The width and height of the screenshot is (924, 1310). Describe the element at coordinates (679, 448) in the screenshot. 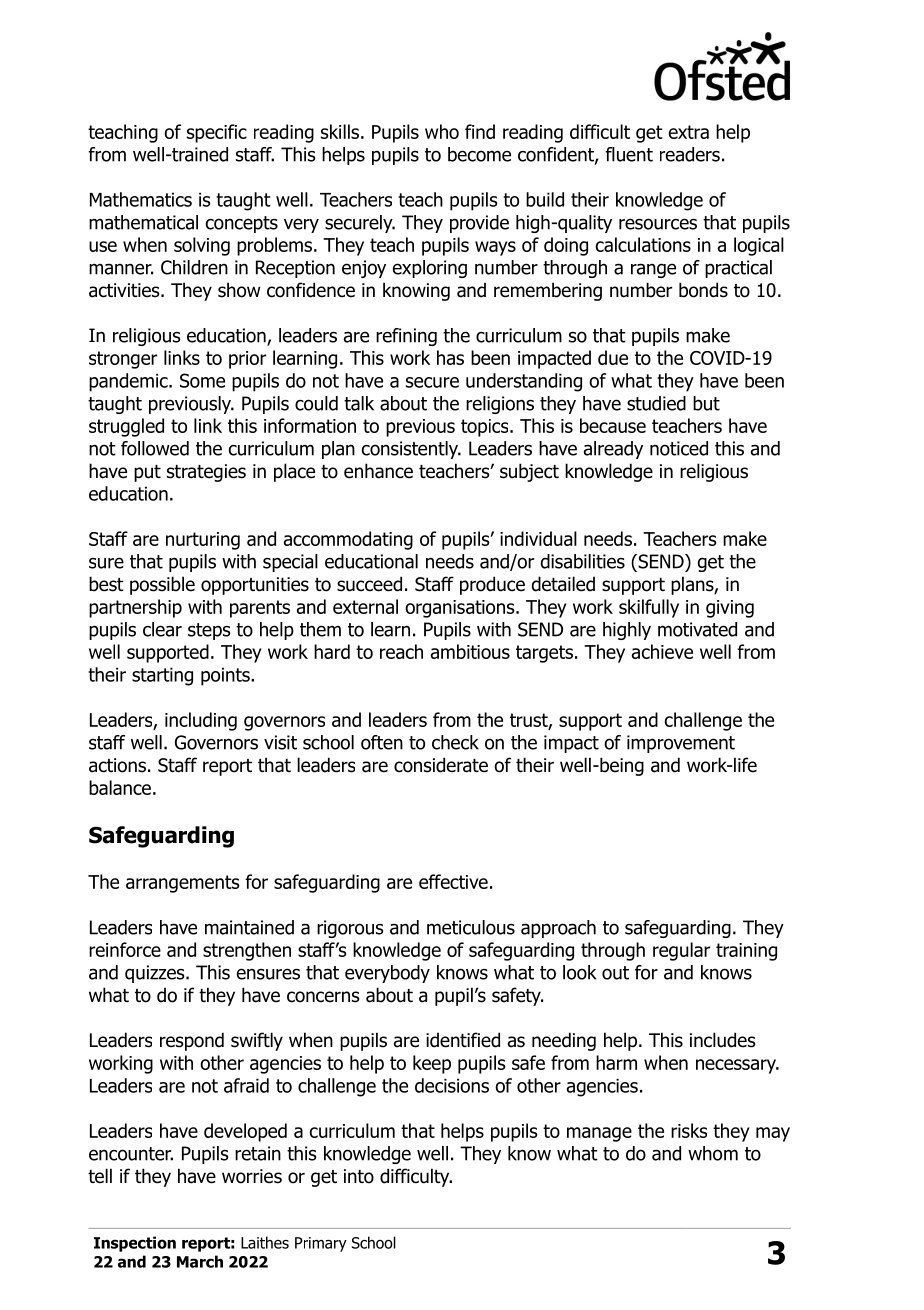

I see `noticed` at that location.
